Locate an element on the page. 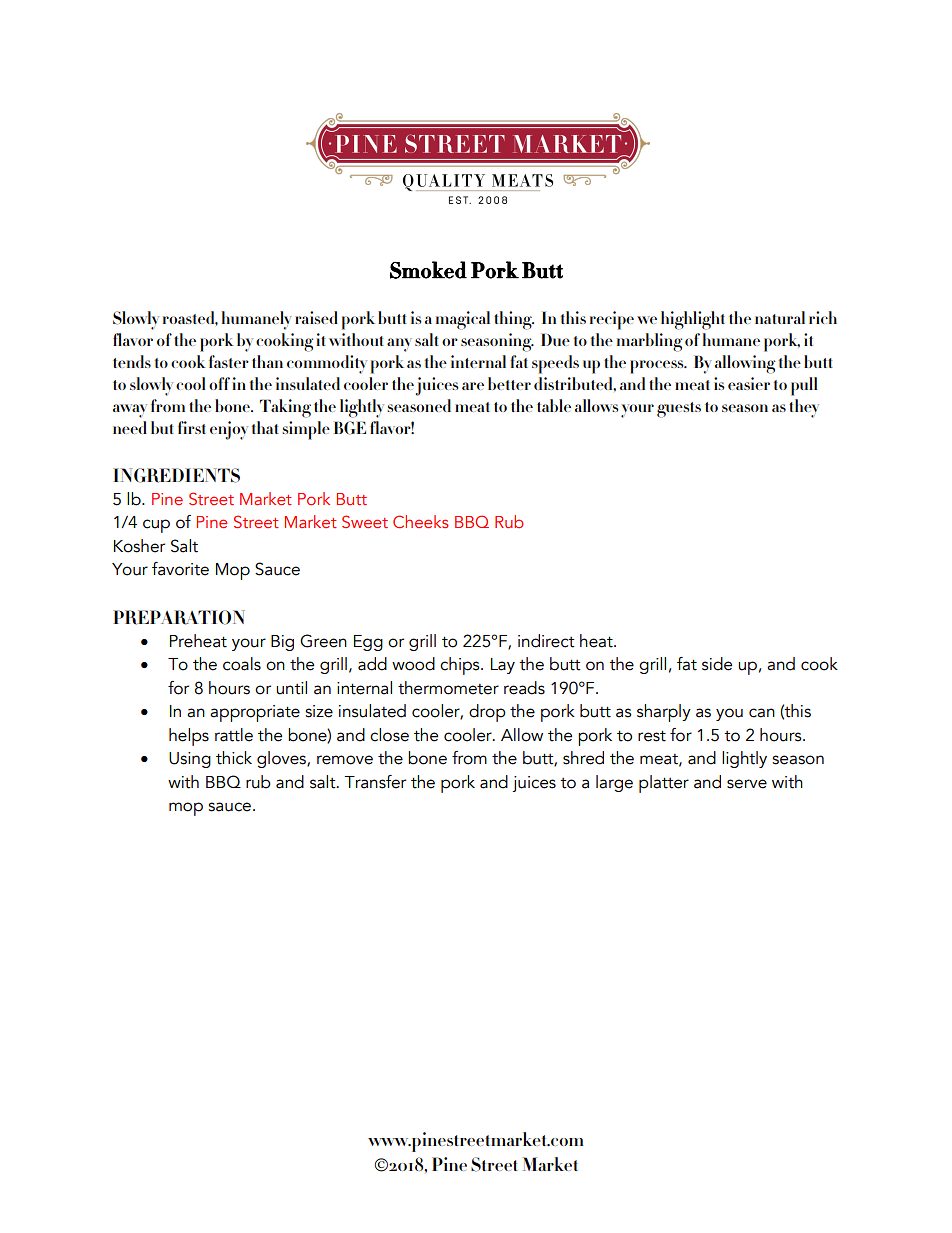 The image size is (952, 1233). side is located at coordinates (717, 664).
